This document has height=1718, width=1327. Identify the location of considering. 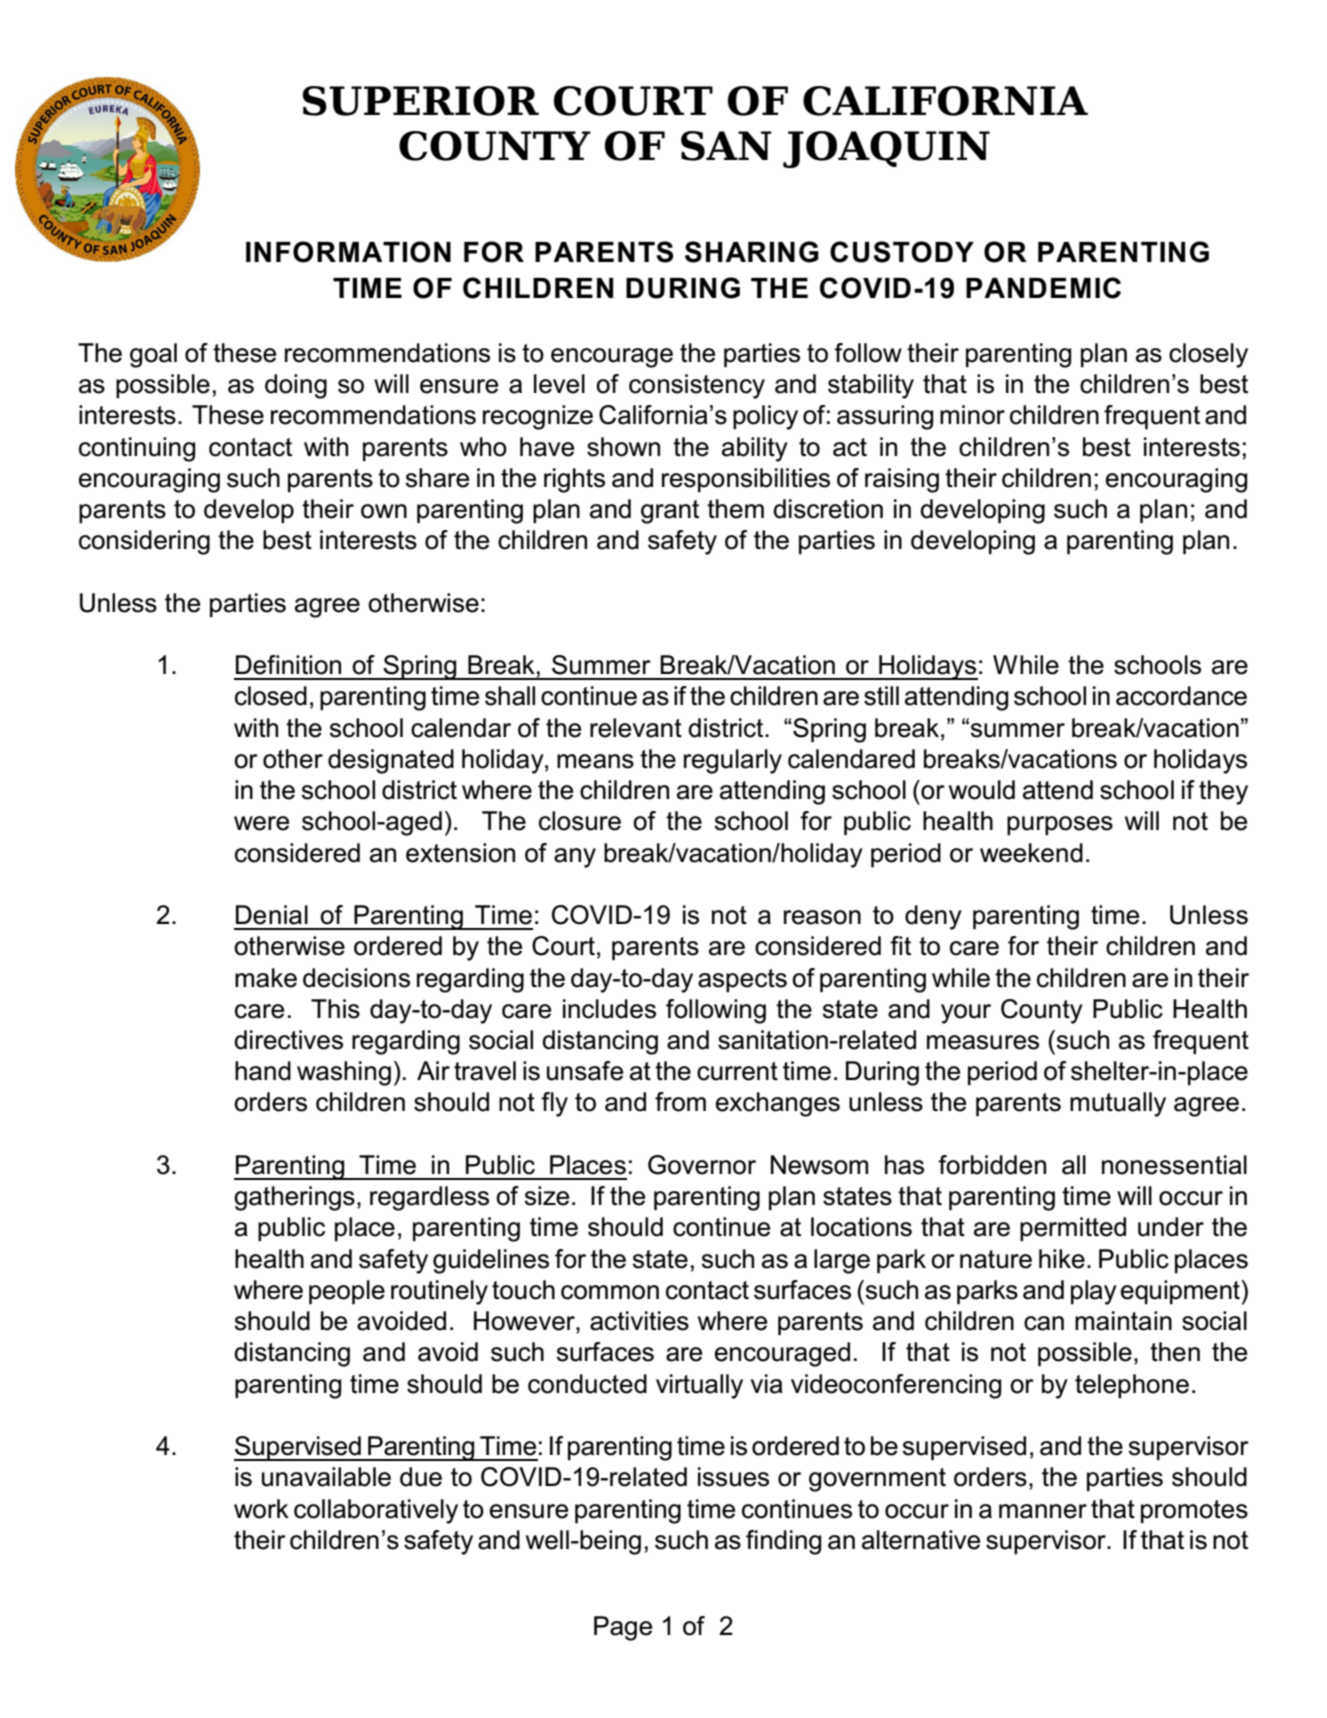
(144, 542).
